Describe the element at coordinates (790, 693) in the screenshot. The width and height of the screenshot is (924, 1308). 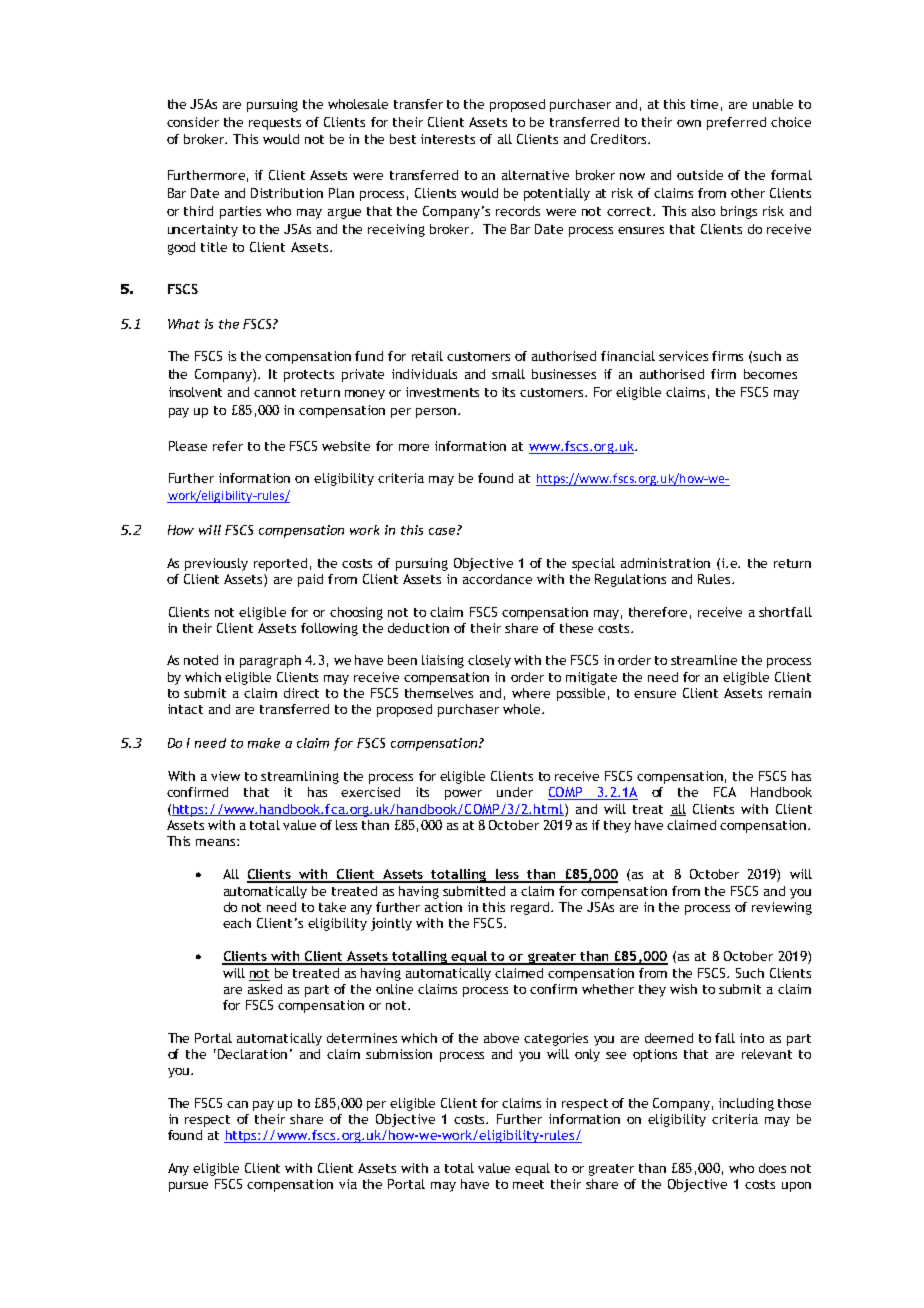
I see `remain` at that location.
